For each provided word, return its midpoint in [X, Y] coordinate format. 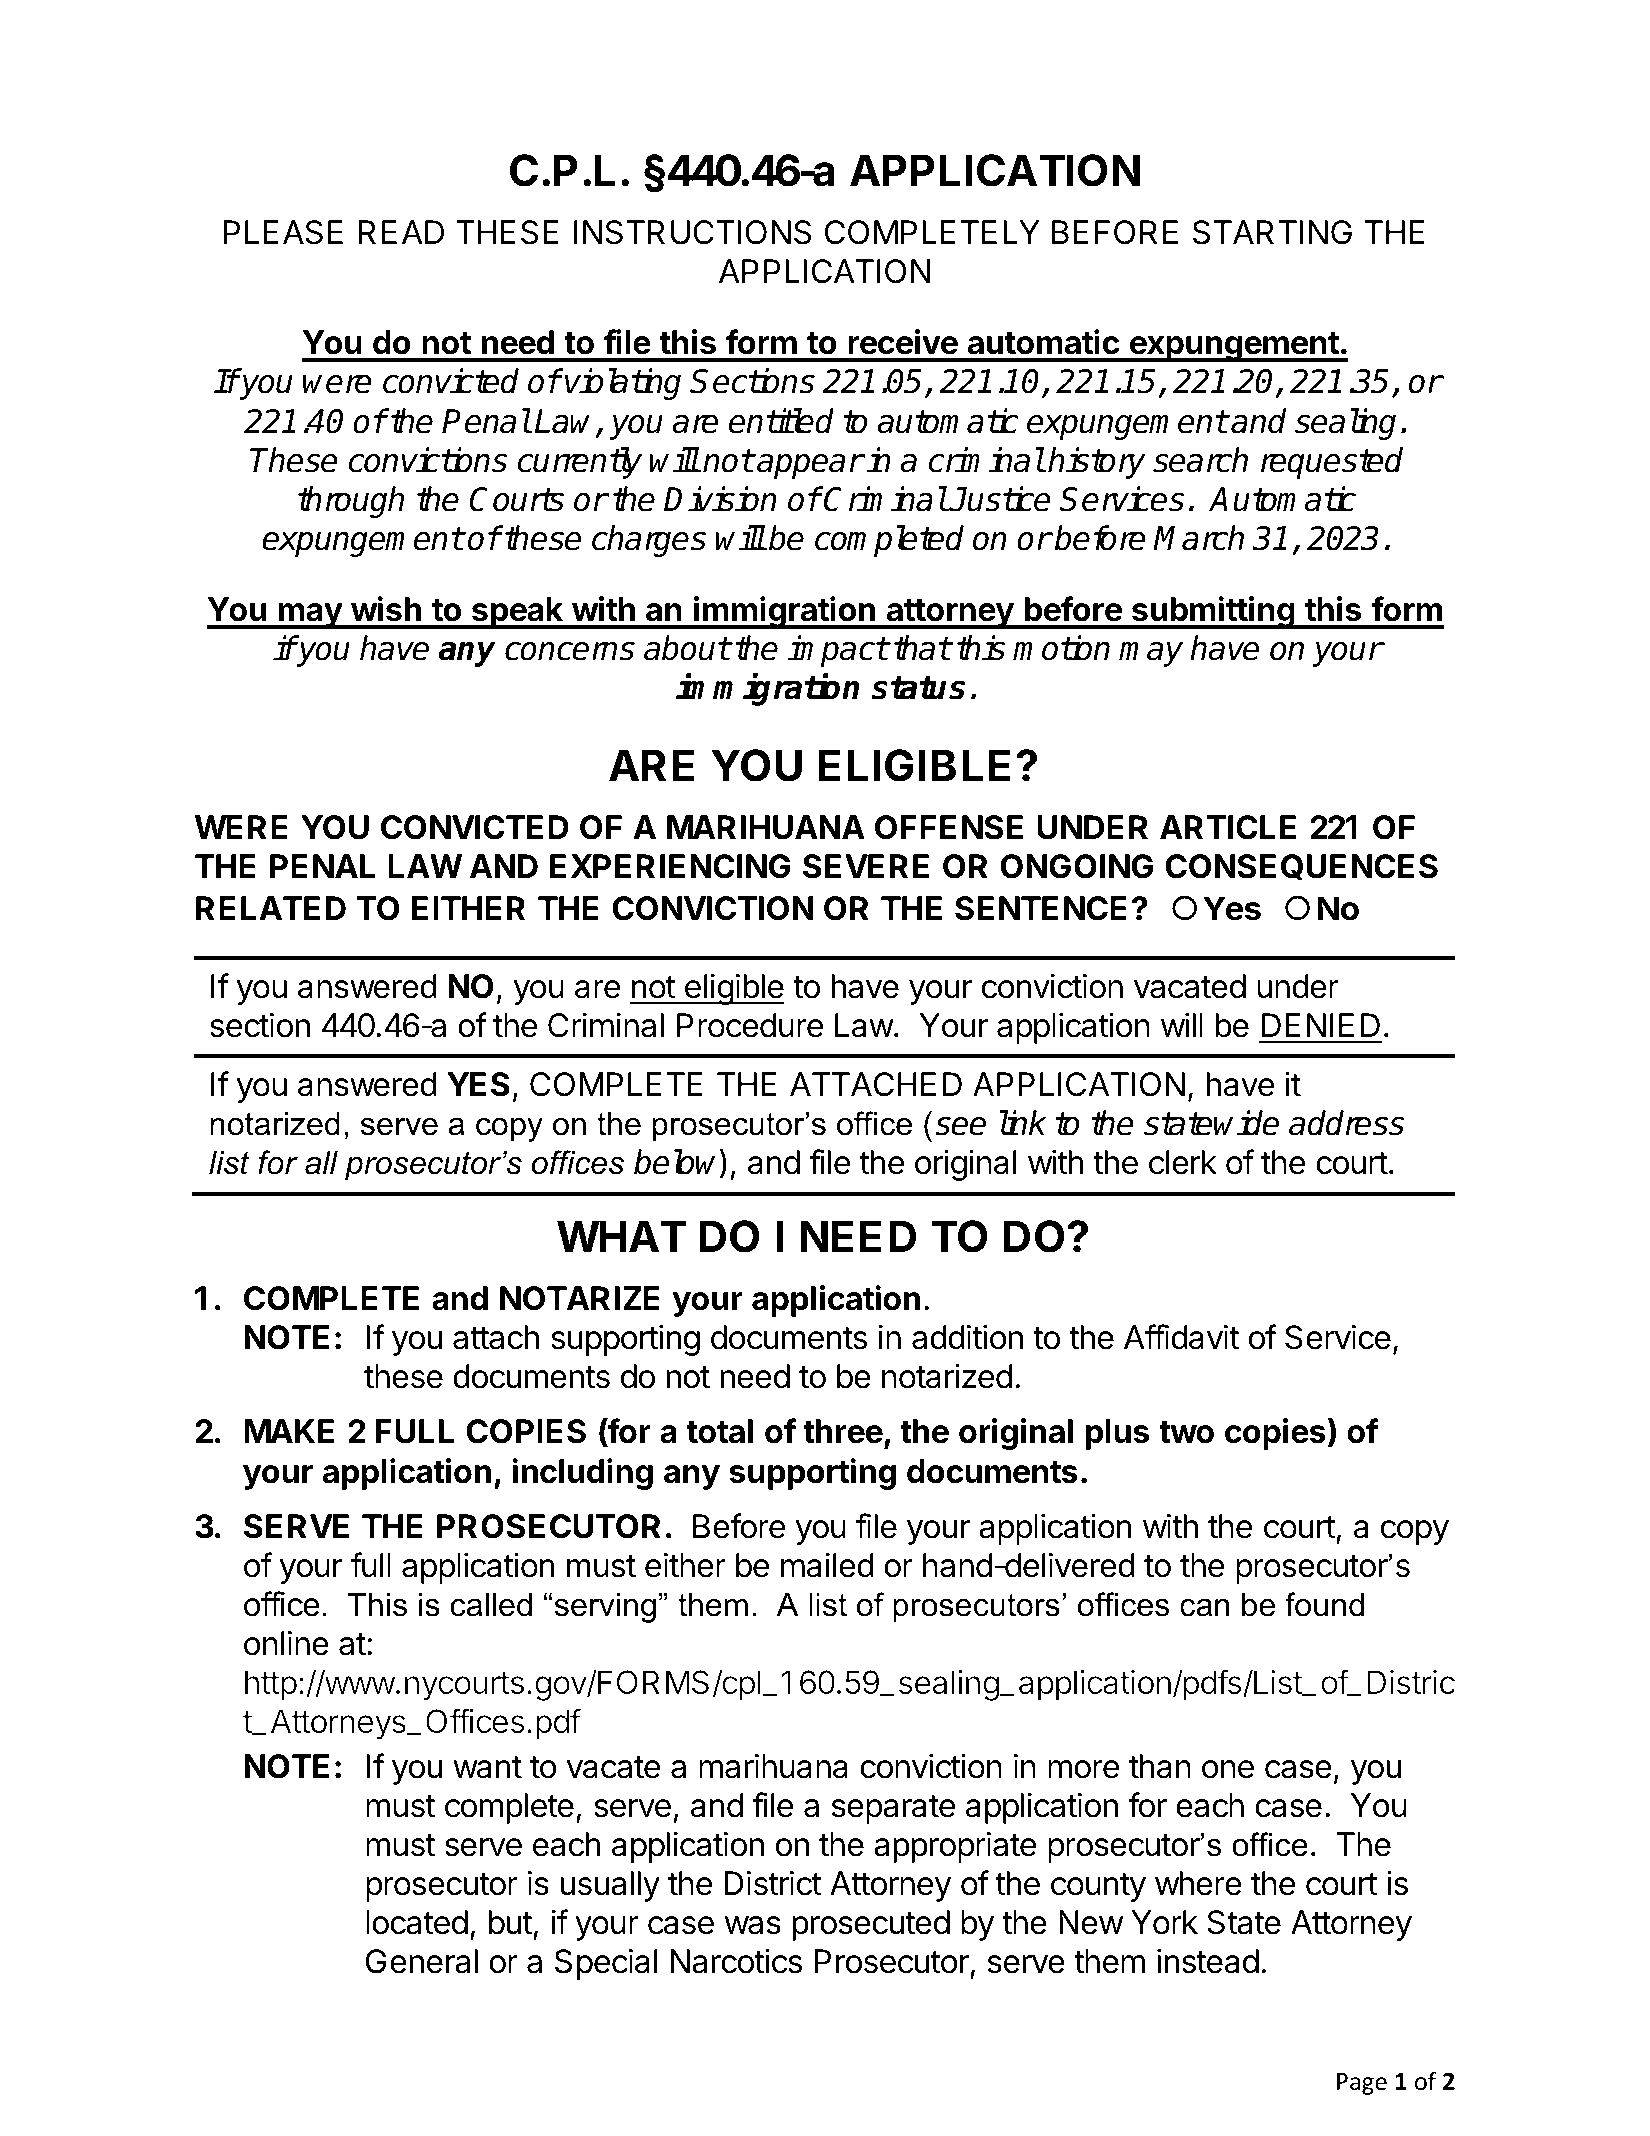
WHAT [621, 1236]
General [422, 1961]
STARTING [1272, 232]
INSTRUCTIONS [692, 232]
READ [401, 232]
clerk [1183, 1162]
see [960, 1126]
